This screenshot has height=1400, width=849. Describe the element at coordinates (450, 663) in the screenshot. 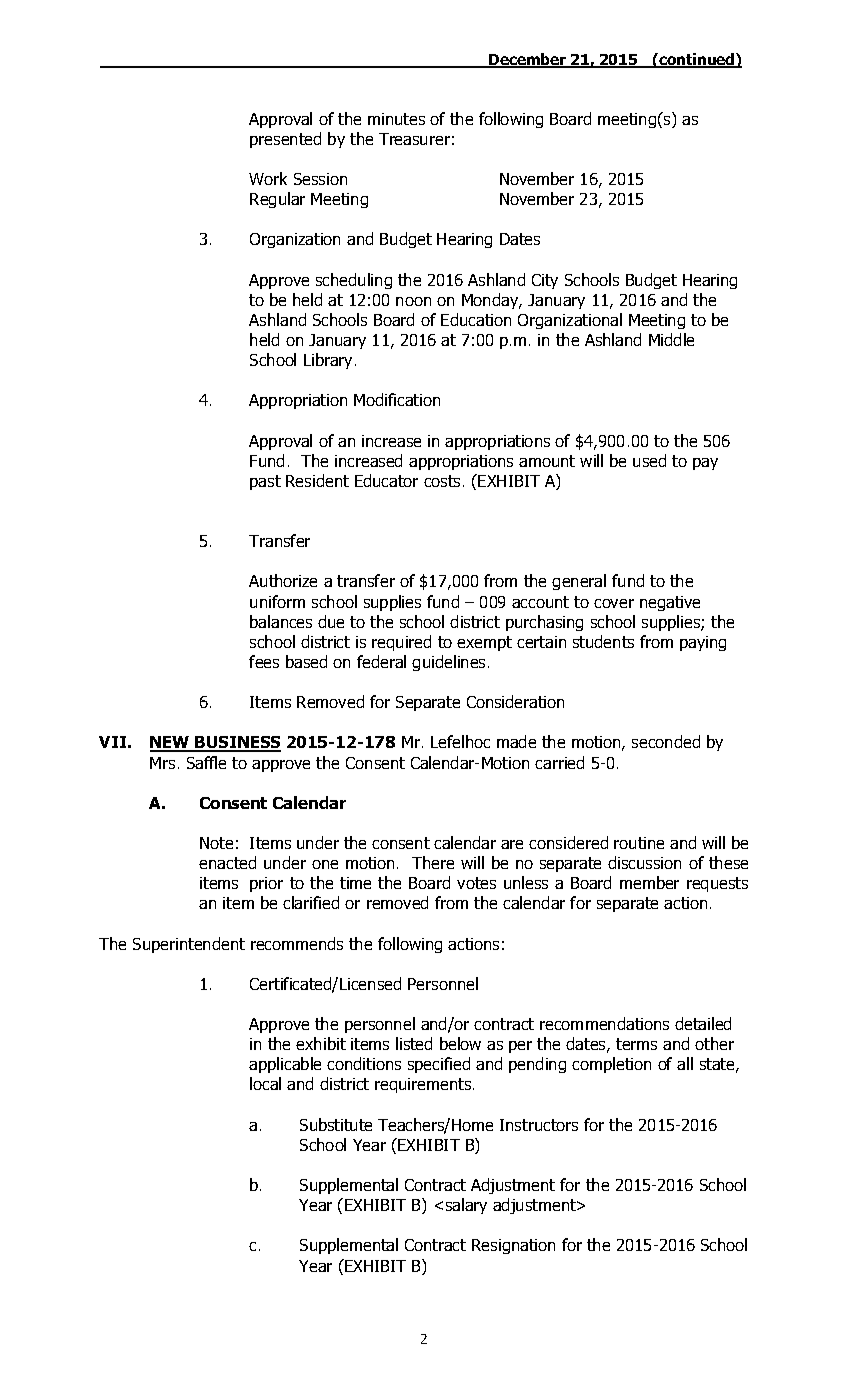

I see `guidelines` at that location.
